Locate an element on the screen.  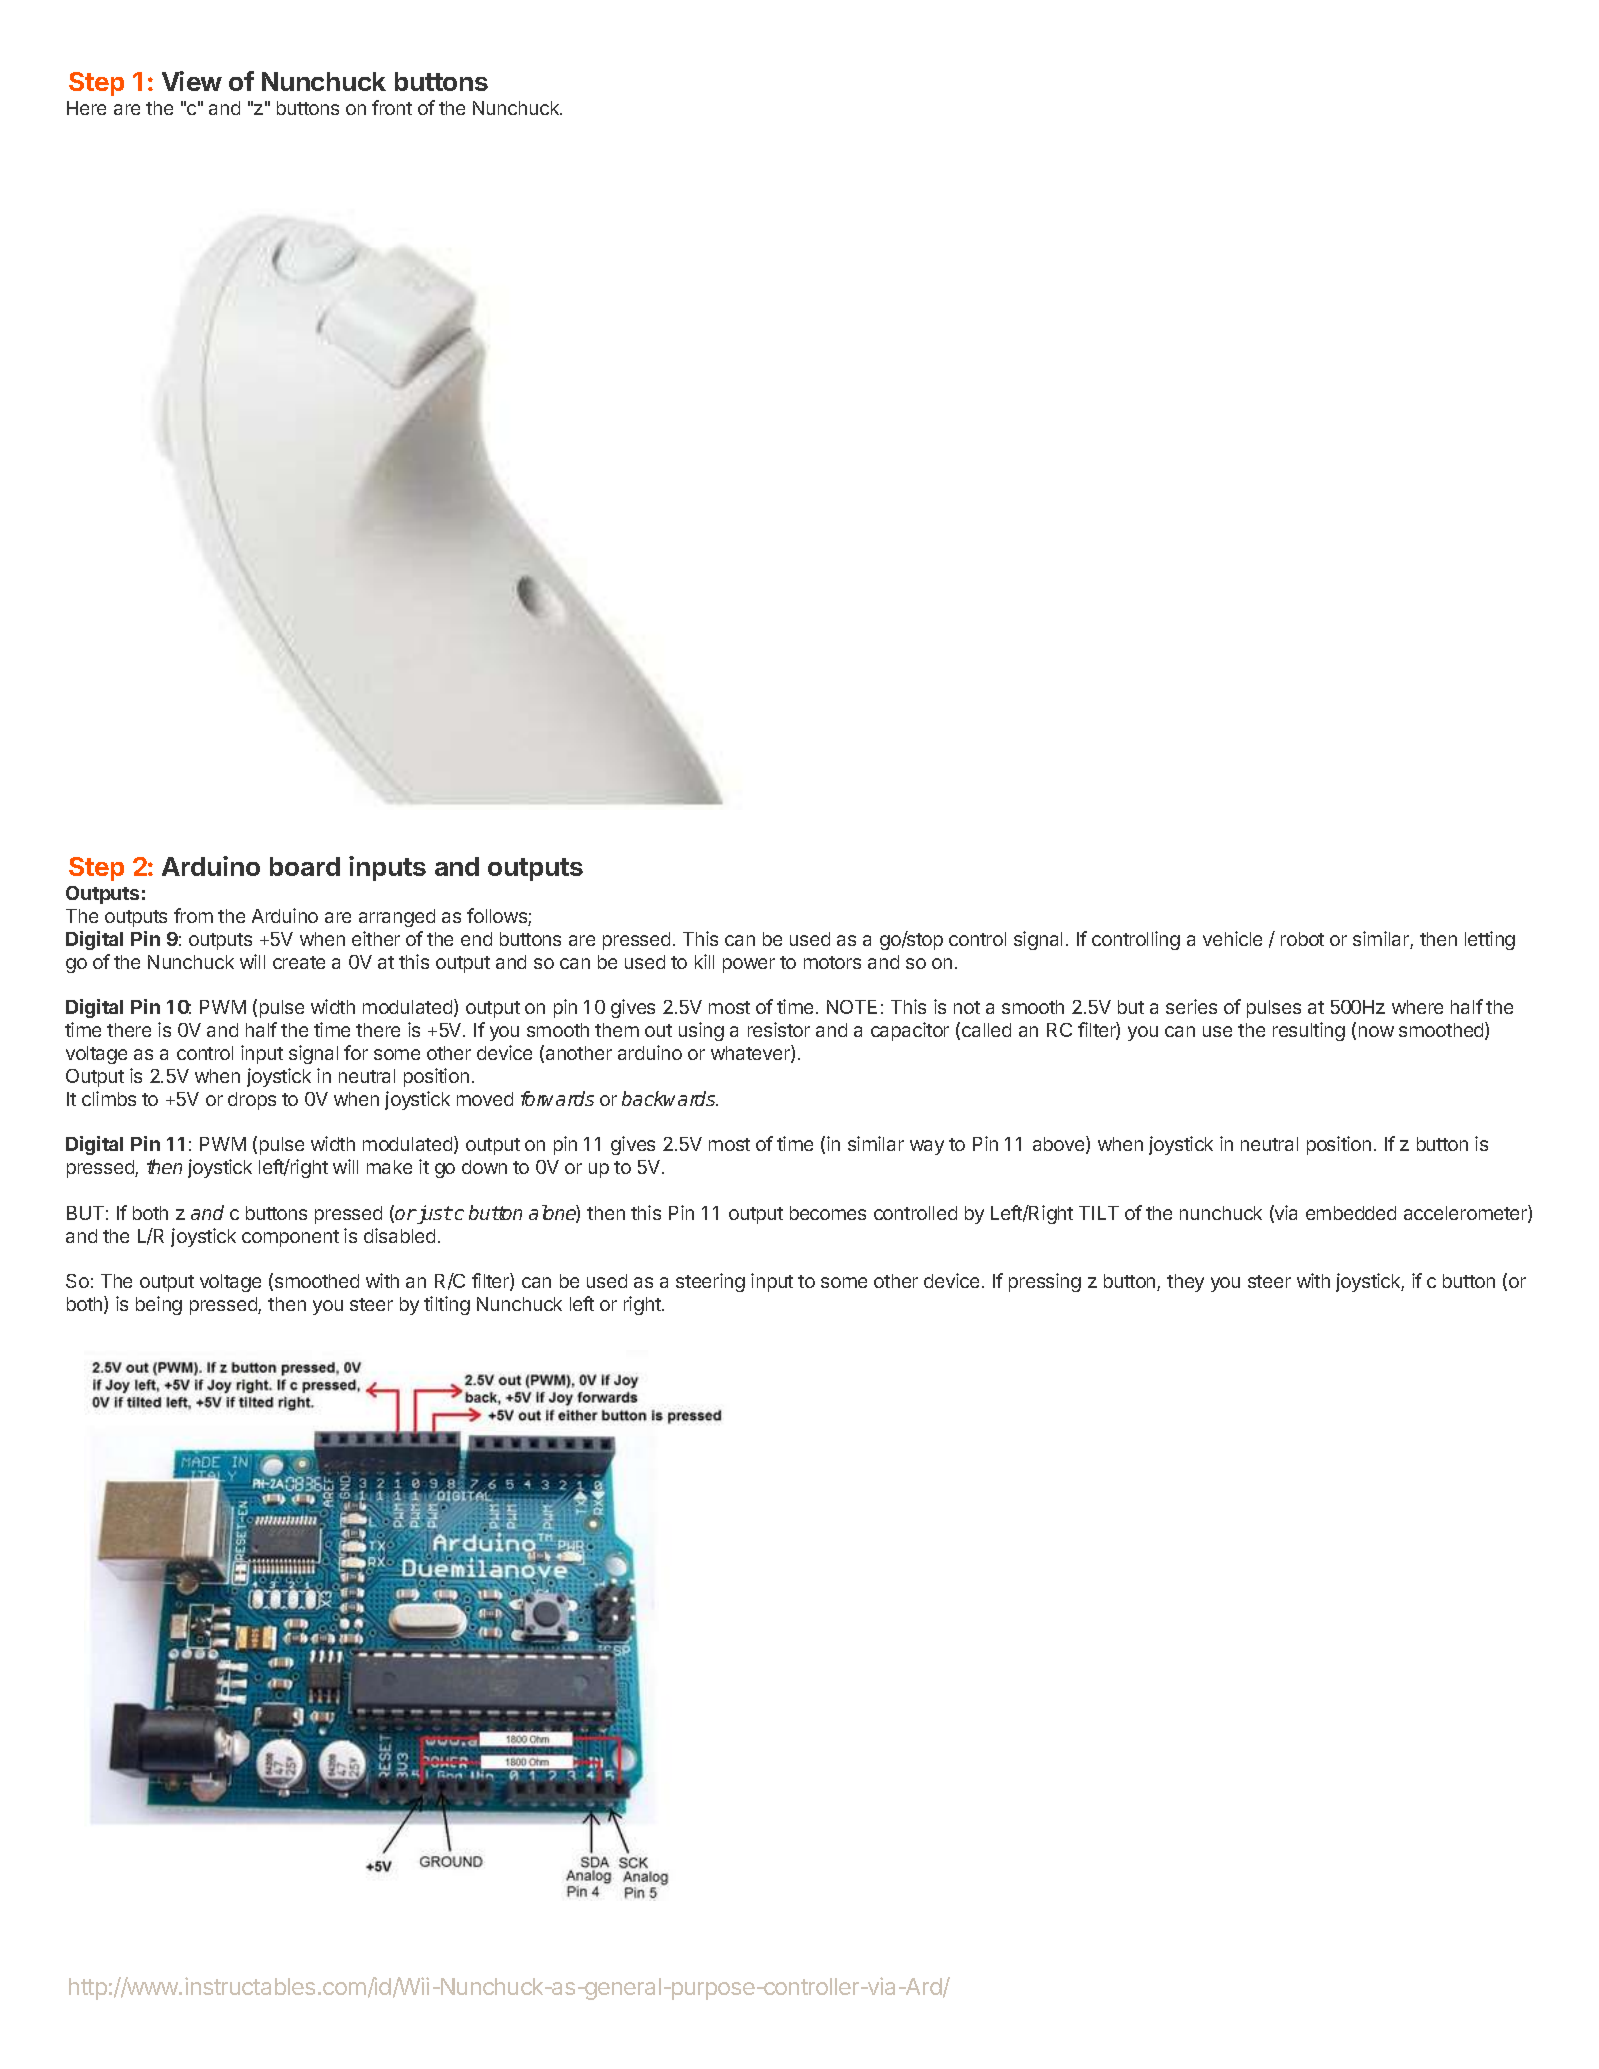
arranged is located at coordinates (397, 918).
